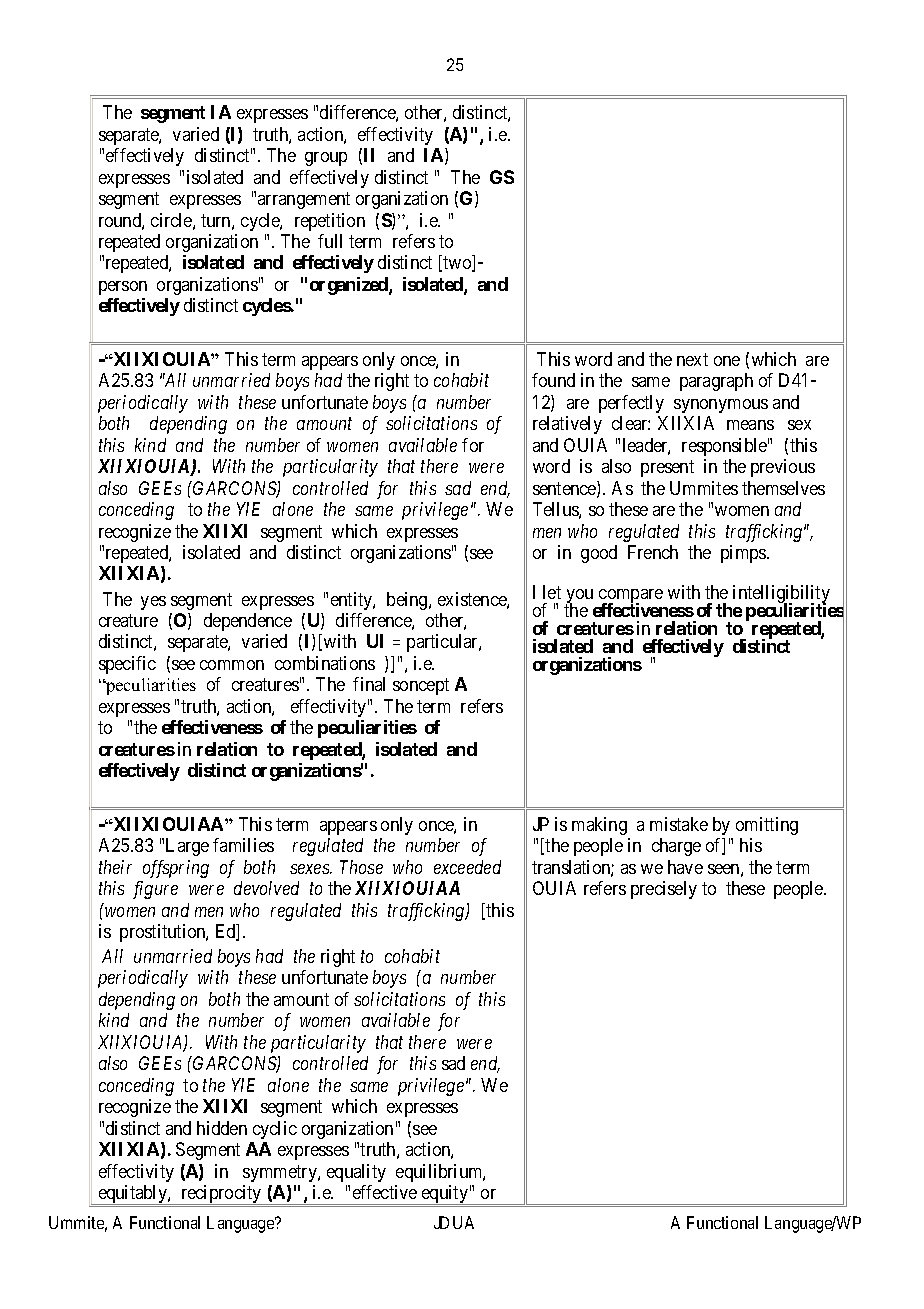  What do you see at coordinates (155, 890) in the page?
I see `figure` at bounding box center [155, 890].
